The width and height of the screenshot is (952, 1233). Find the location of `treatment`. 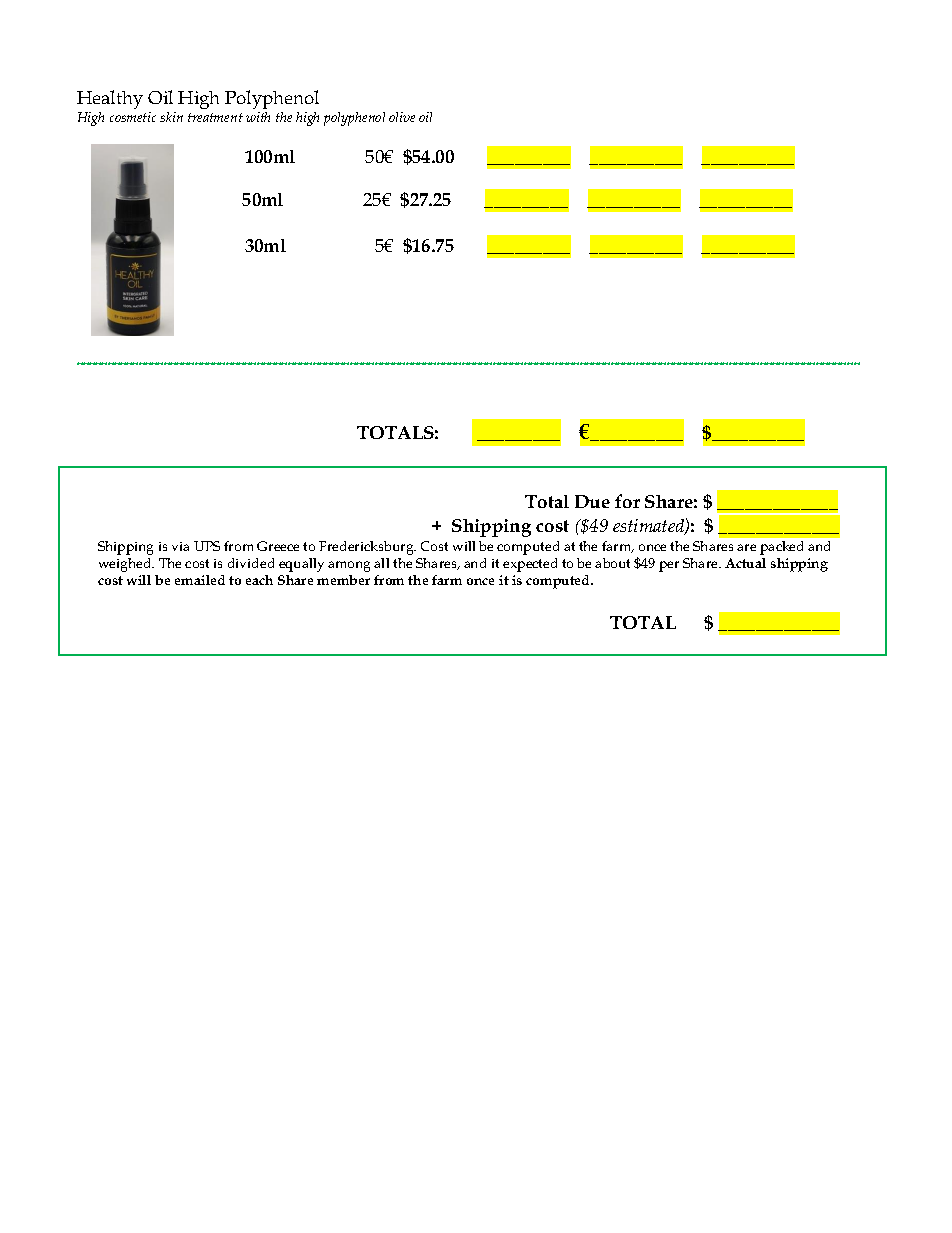

treatment is located at coordinates (215, 117).
